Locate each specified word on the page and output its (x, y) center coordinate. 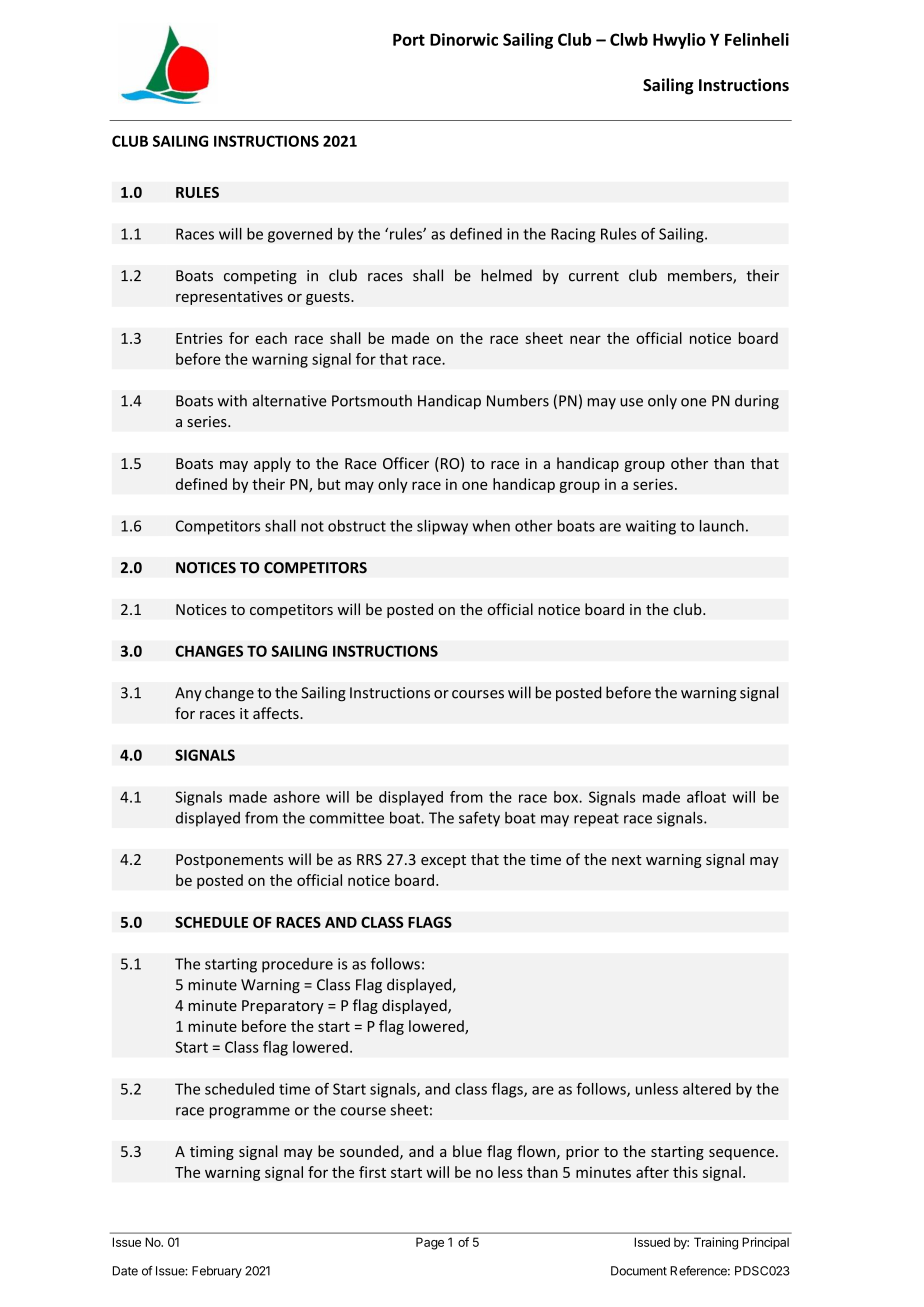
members (701, 276)
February (217, 1272)
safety (479, 819)
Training (716, 1243)
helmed (506, 275)
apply (272, 464)
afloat (706, 797)
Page (430, 1243)
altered (707, 1089)
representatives (229, 298)
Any (188, 694)
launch (722, 526)
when (491, 526)
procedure (297, 965)
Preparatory (283, 1007)
